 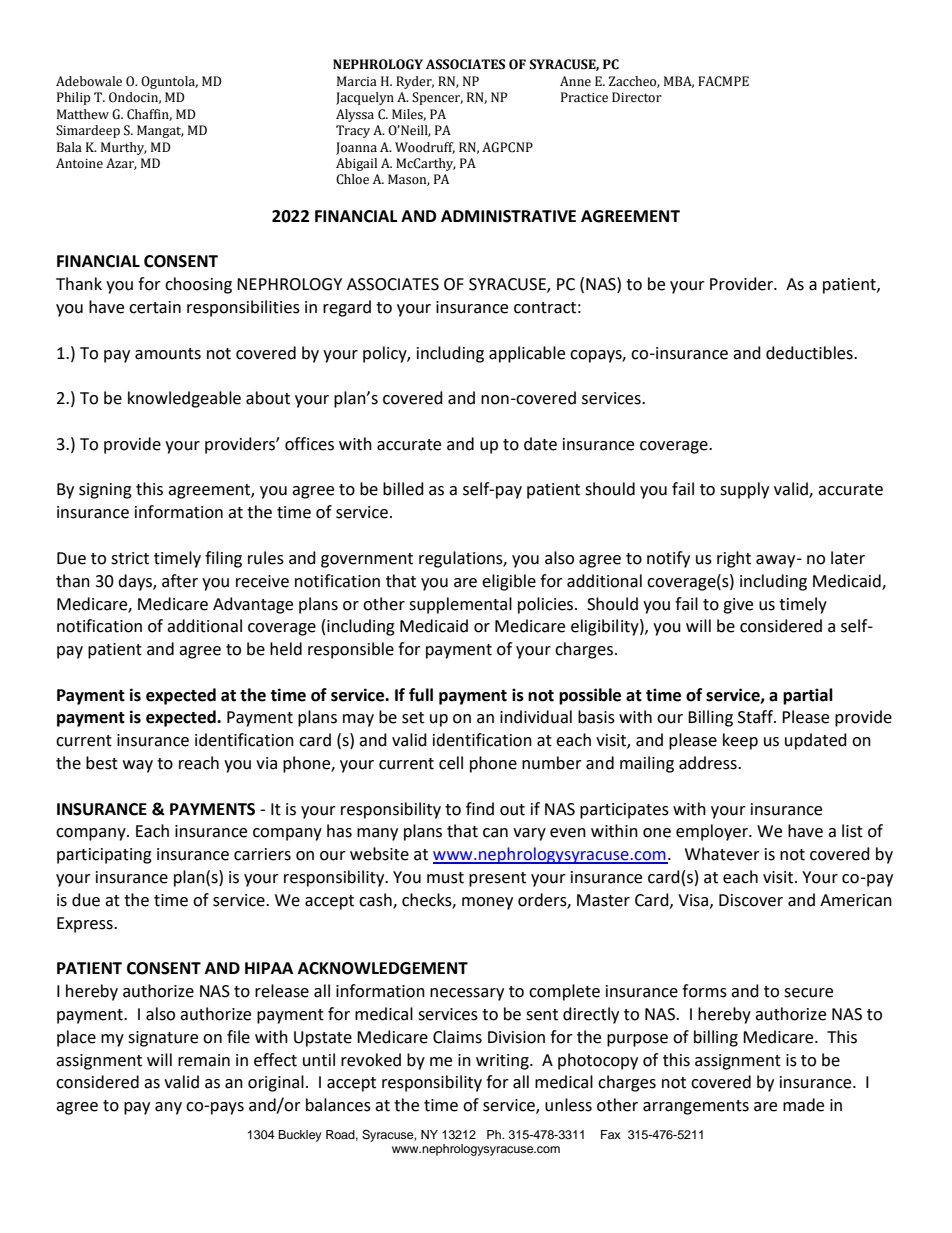 What do you see at coordinates (460, 605) in the page?
I see `supplemental` at bounding box center [460, 605].
